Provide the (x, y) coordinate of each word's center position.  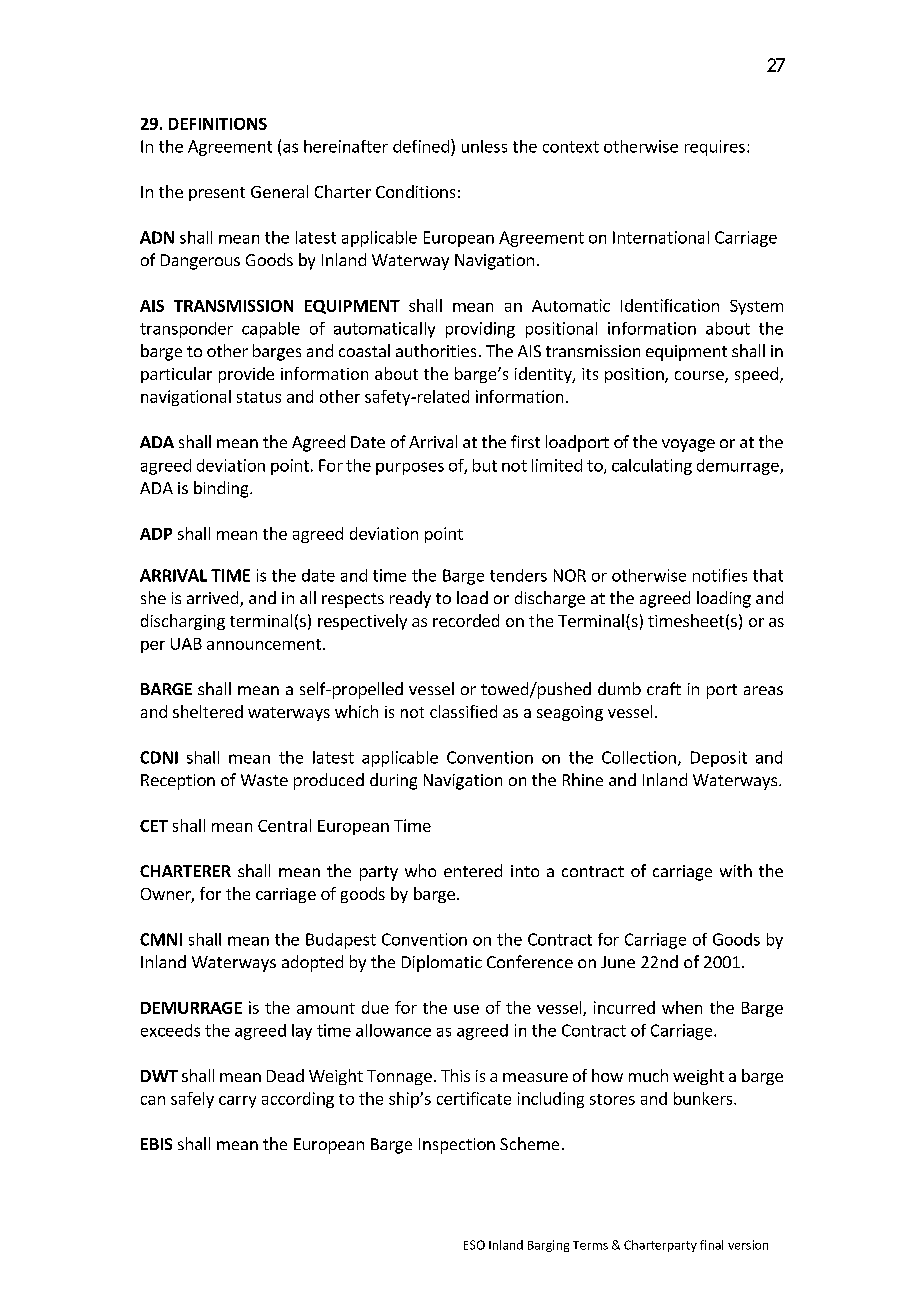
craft (664, 688)
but (485, 465)
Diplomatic (442, 963)
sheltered (208, 711)
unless (484, 146)
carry (237, 1102)
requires (715, 148)
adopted (312, 963)
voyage (688, 445)
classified (463, 711)
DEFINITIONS (218, 124)
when (682, 1007)
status (259, 397)
